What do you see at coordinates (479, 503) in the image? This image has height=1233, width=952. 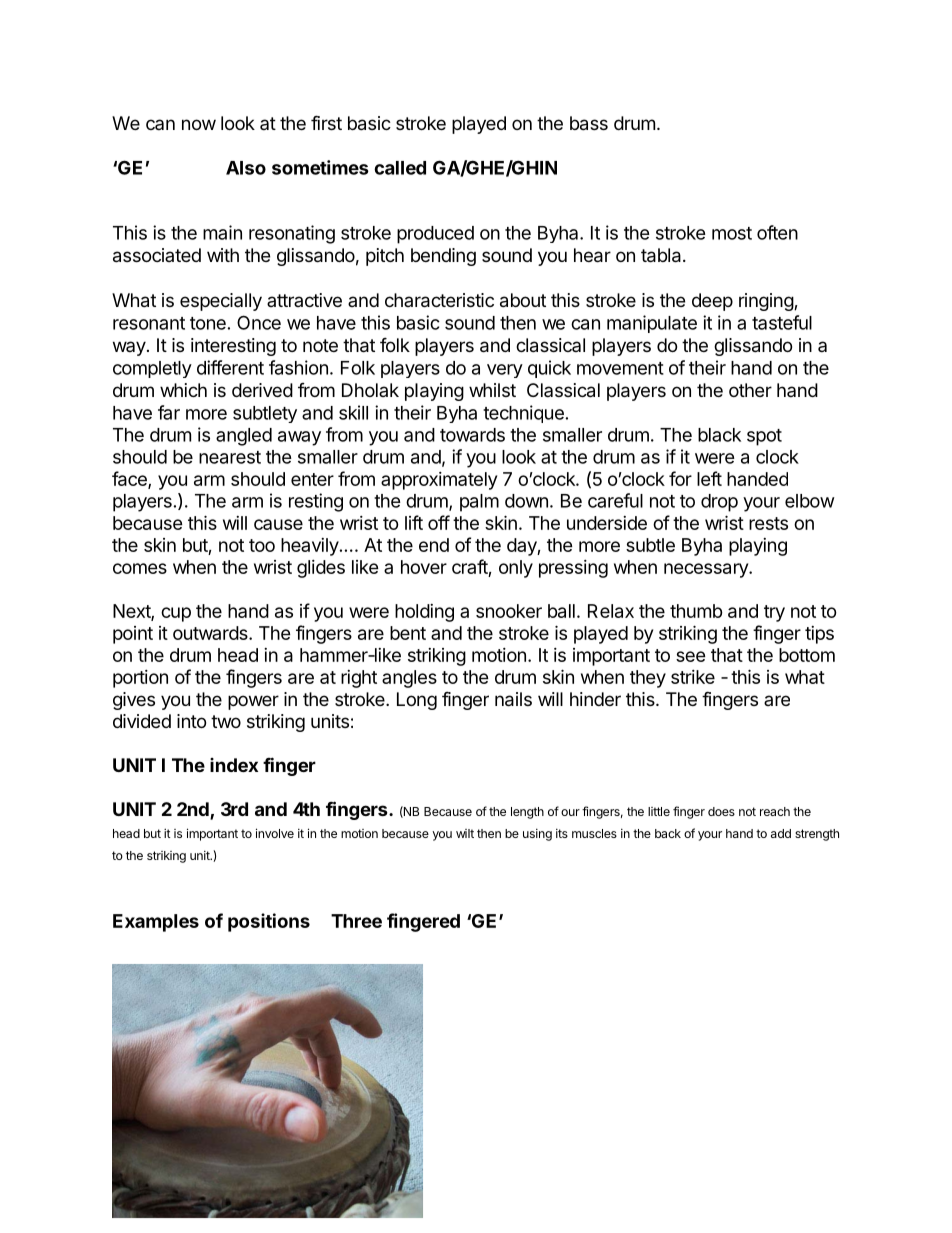 I see `palm` at bounding box center [479, 503].
